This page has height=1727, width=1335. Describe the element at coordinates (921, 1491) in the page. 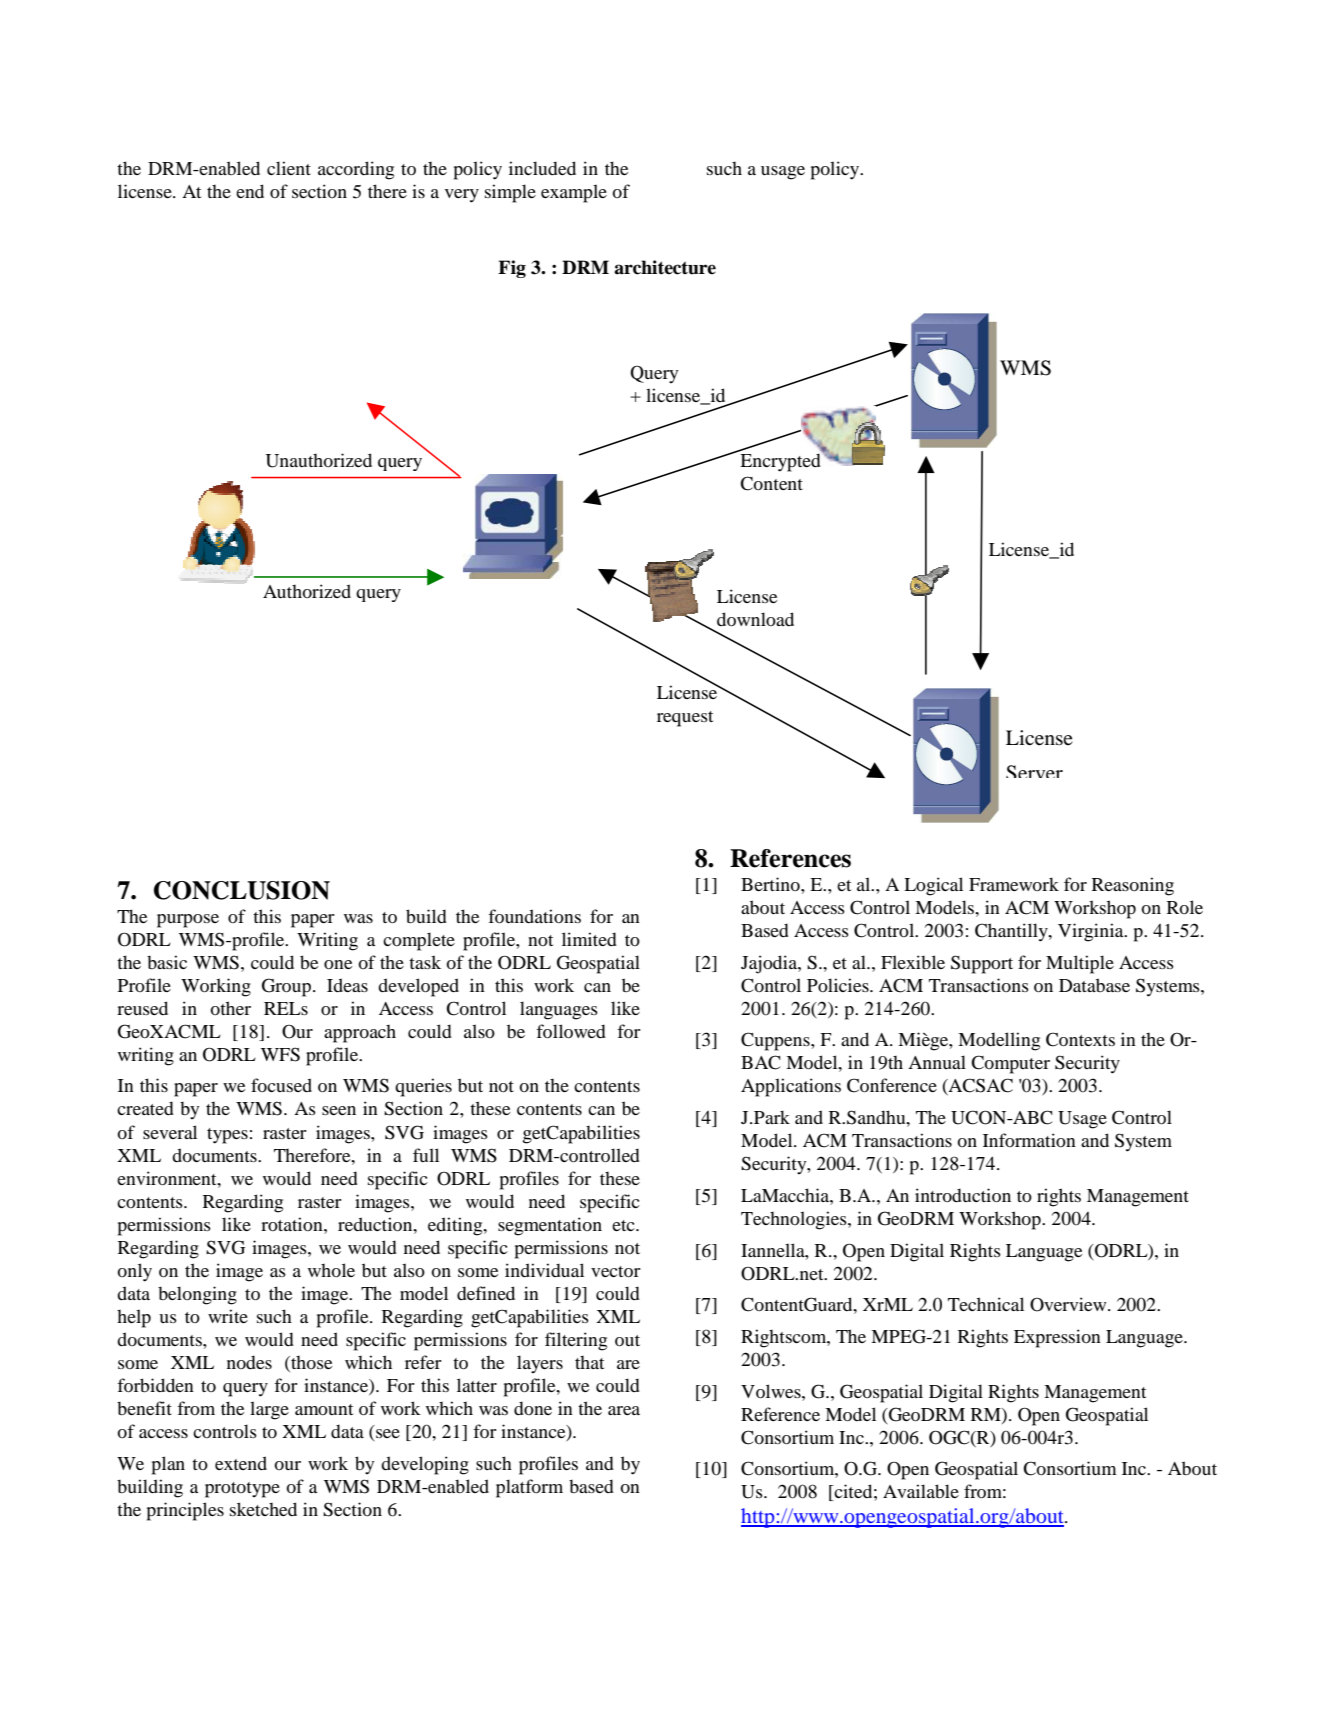

I see `Available` at that location.
